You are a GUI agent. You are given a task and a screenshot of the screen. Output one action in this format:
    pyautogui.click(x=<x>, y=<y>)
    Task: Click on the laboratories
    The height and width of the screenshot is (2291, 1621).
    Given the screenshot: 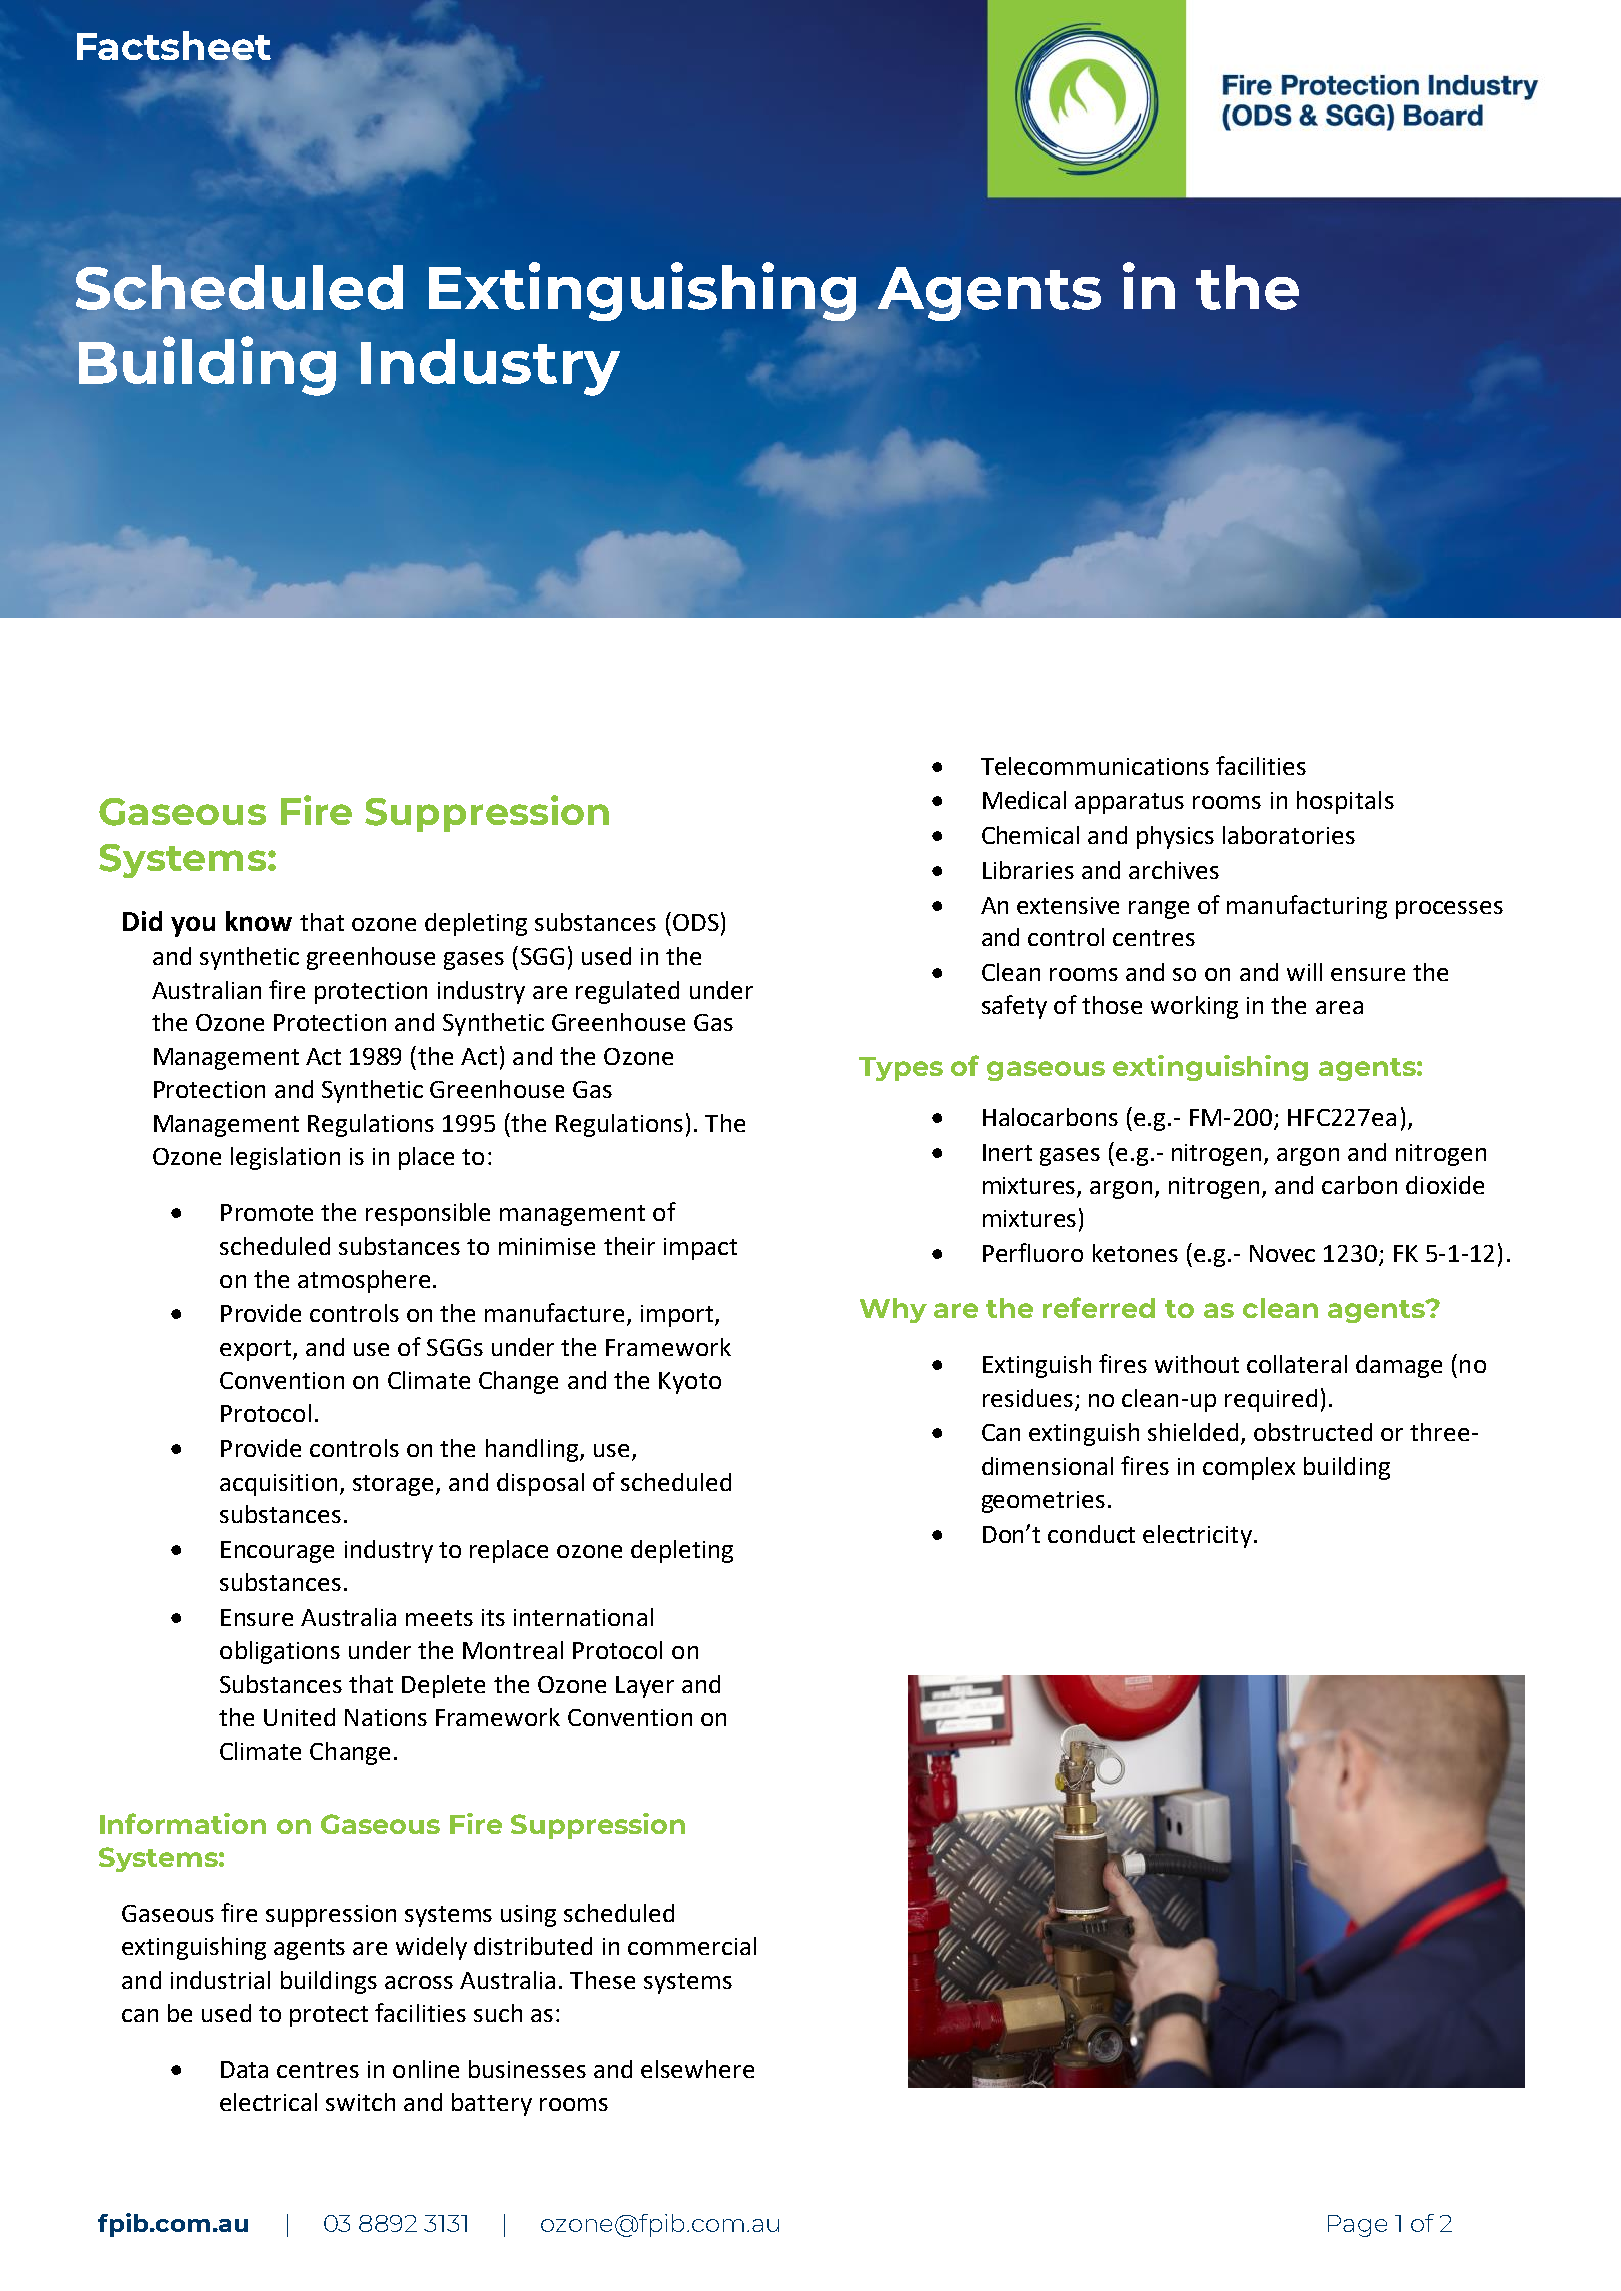 What is the action you would take?
    pyautogui.click(x=1289, y=835)
